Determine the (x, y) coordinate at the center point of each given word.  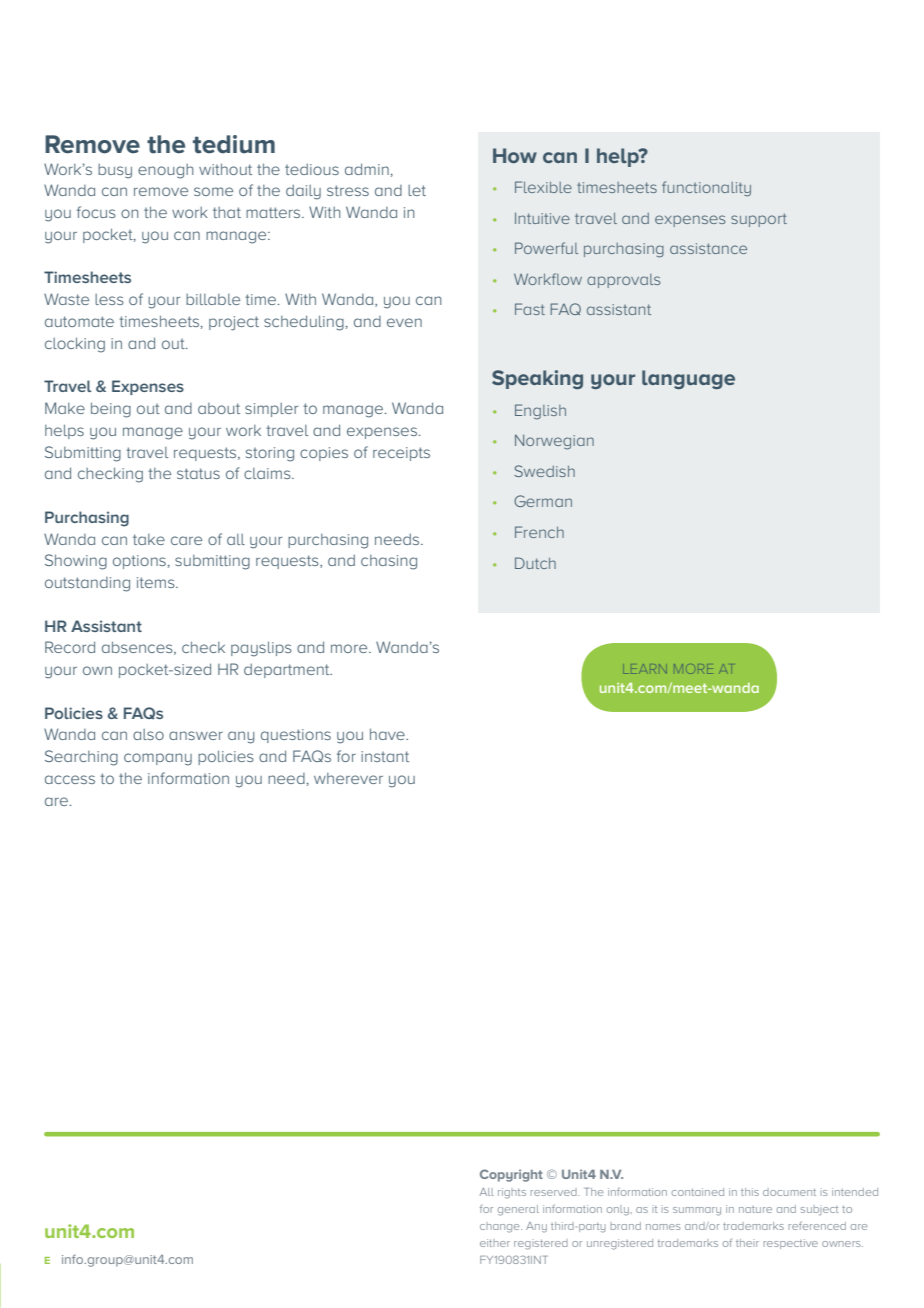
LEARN (644, 669)
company (158, 759)
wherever (348, 778)
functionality (706, 189)
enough (165, 171)
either (495, 1243)
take (149, 539)
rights (512, 1193)
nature (755, 1209)
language (688, 379)
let (417, 190)
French (539, 532)
